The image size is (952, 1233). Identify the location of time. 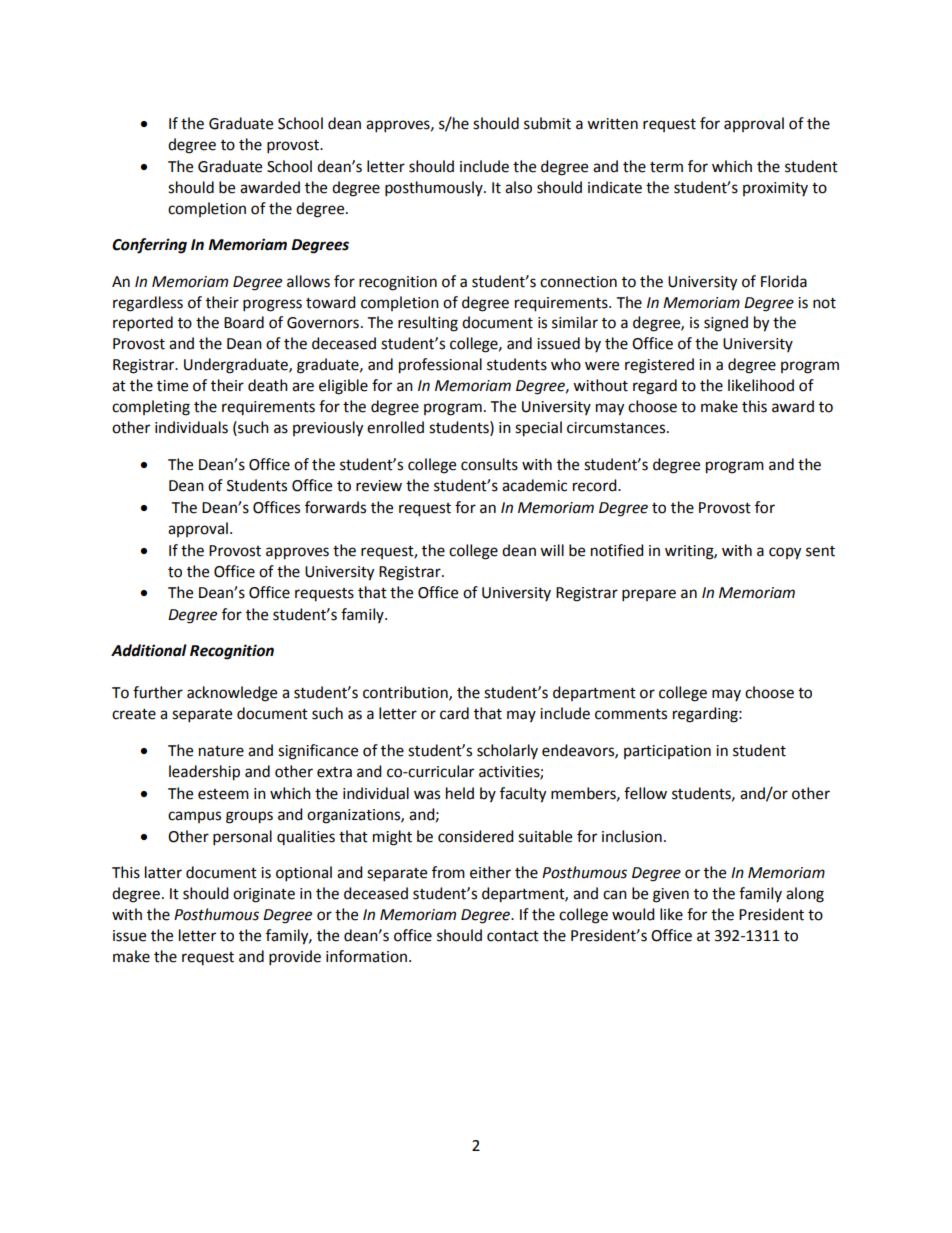
(172, 386).
